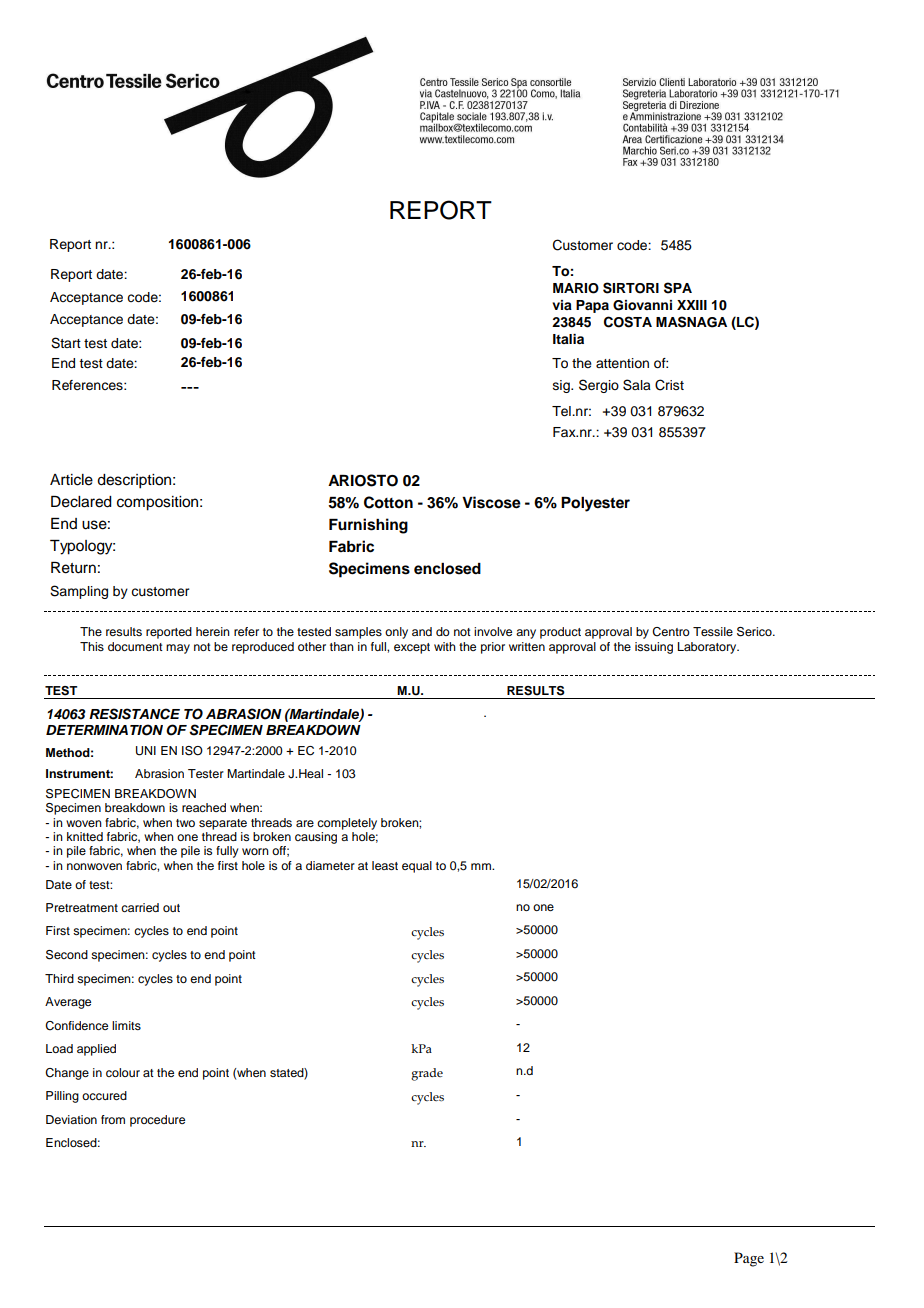 Image resolution: width=924 pixels, height=1308 pixels. I want to click on Polyester, so click(595, 504).
